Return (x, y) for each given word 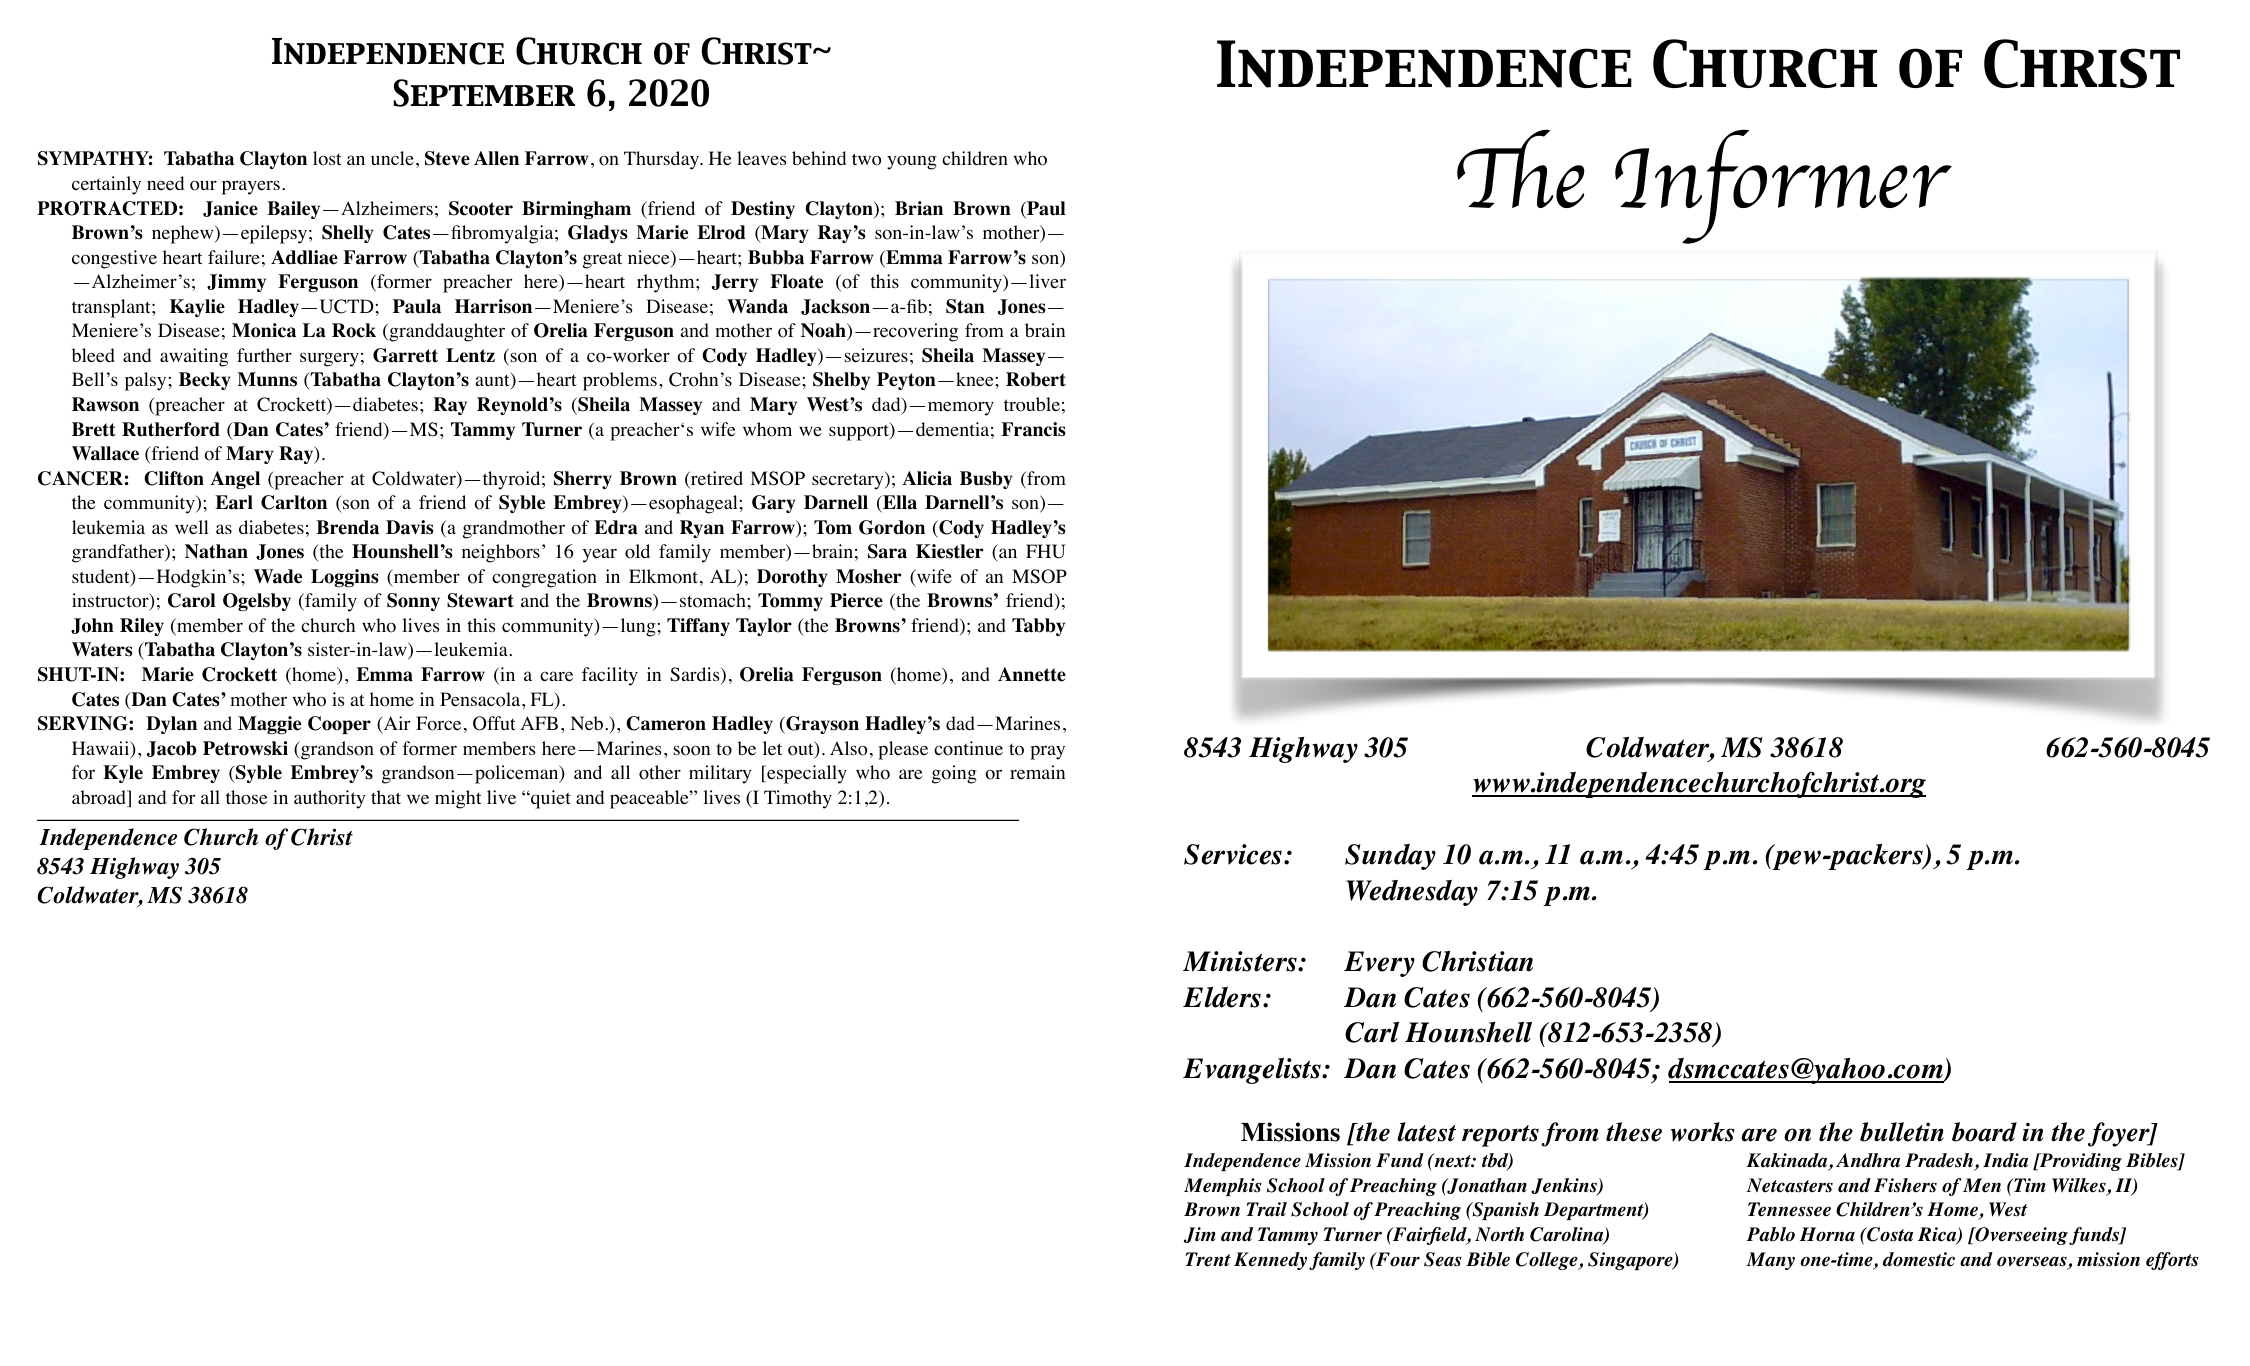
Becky (205, 381)
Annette (1032, 674)
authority (330, 799)
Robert (1036, 379)
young (912, 162)
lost (327, 158)
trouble (1032, 404)
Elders (1223, 997)
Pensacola (481, 699)
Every (1379, 964)
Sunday (1390, 857)
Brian (919, 208)
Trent (1208, 1259)
